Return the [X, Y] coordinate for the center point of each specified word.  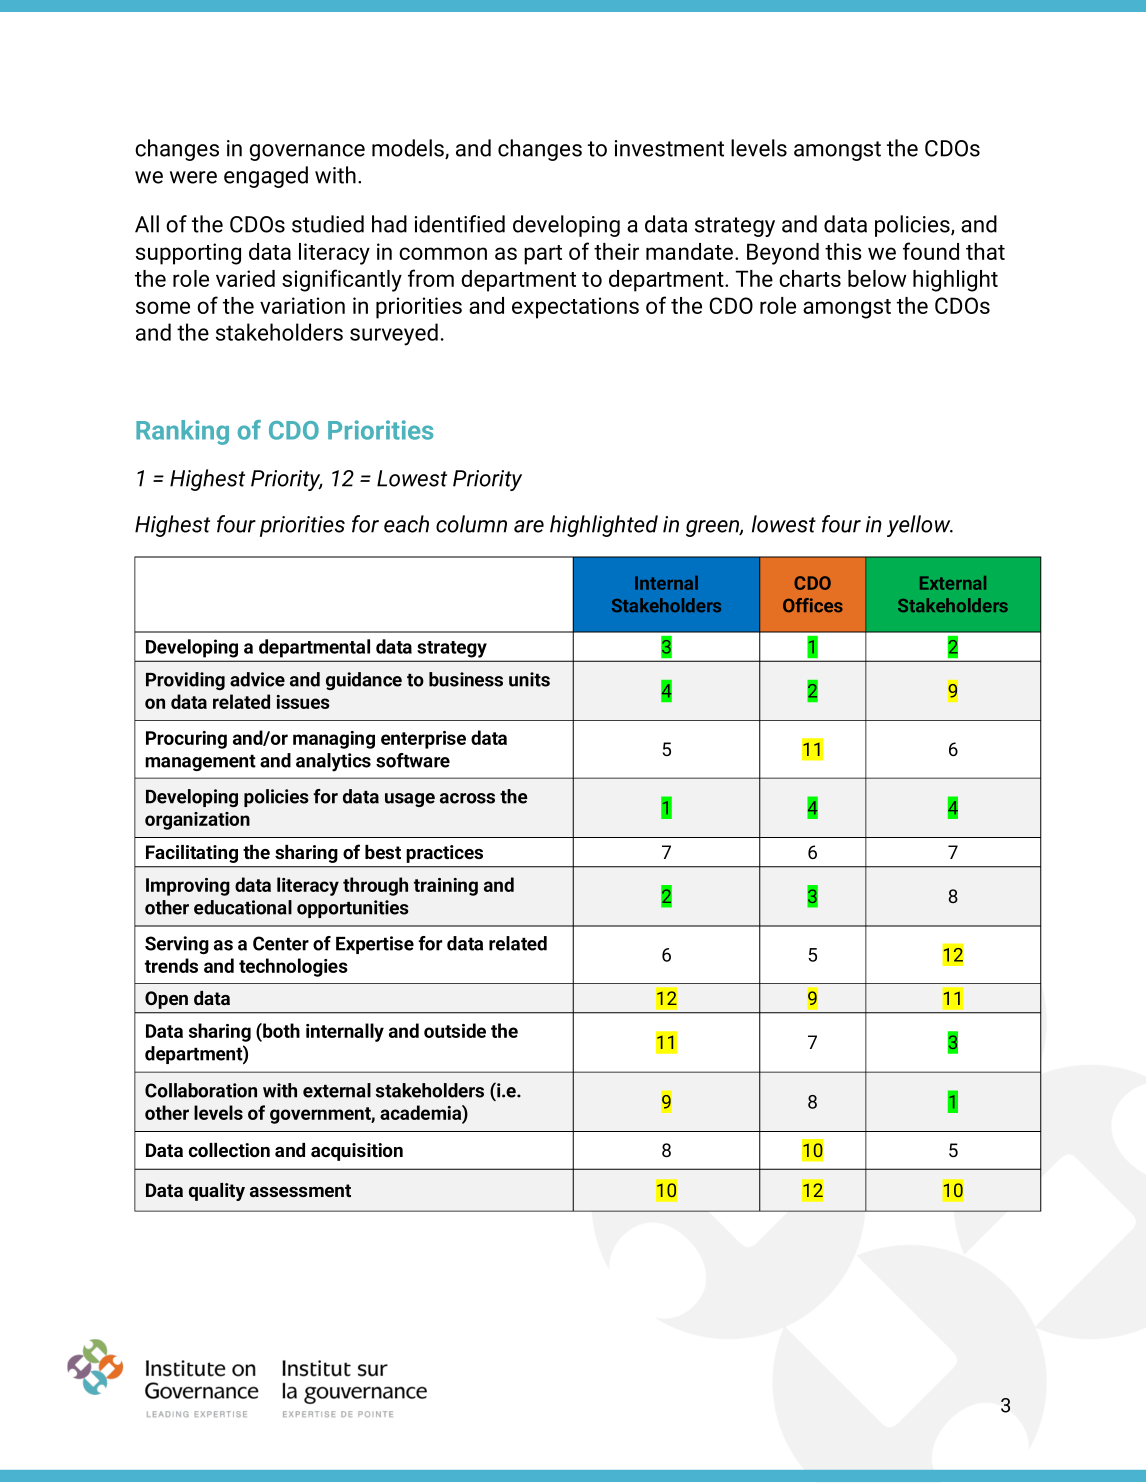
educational [243, 907]
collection [229, 1150]
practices [444, 854]
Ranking [182, 432]
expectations [575, 308]
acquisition [357, 1152]
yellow [920, 526]
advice [257, 679]
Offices [813, 605]
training [446, 887]
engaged [266, 177]
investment [669, 148]
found [931, 251]
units [529, 679]
